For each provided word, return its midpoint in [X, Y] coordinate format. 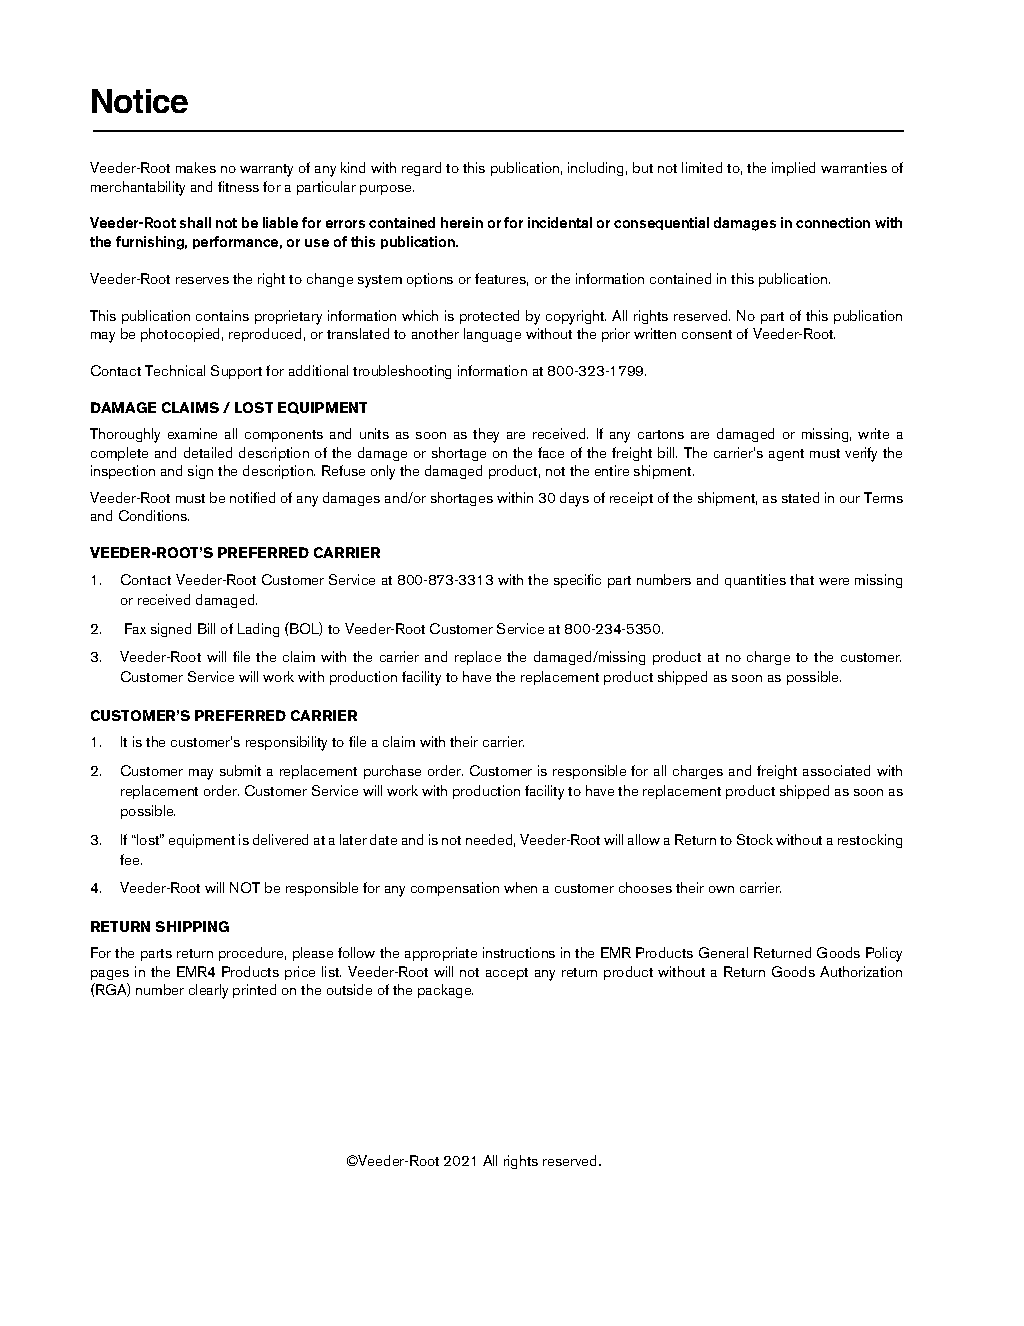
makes [196, 167]
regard [421, 169]
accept [507, 974]
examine [192, 433]
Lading [258, 630]
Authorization [861, 971]
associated [836, 770]
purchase [392, 772]
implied [793, 169]
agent [786, 455]
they [486, 435]
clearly [208, 991]
